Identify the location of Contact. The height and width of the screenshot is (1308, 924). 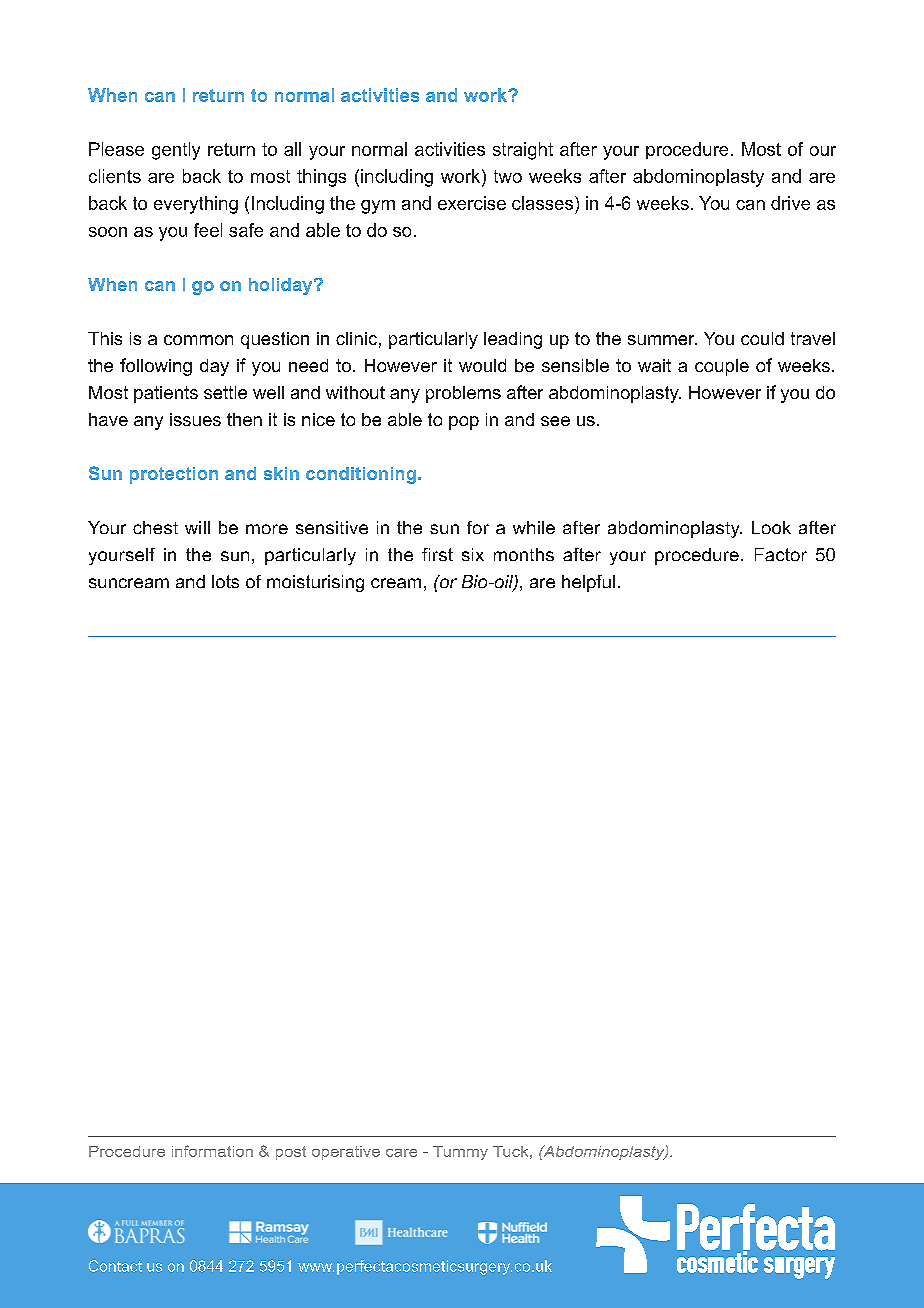
(115, 1266).
